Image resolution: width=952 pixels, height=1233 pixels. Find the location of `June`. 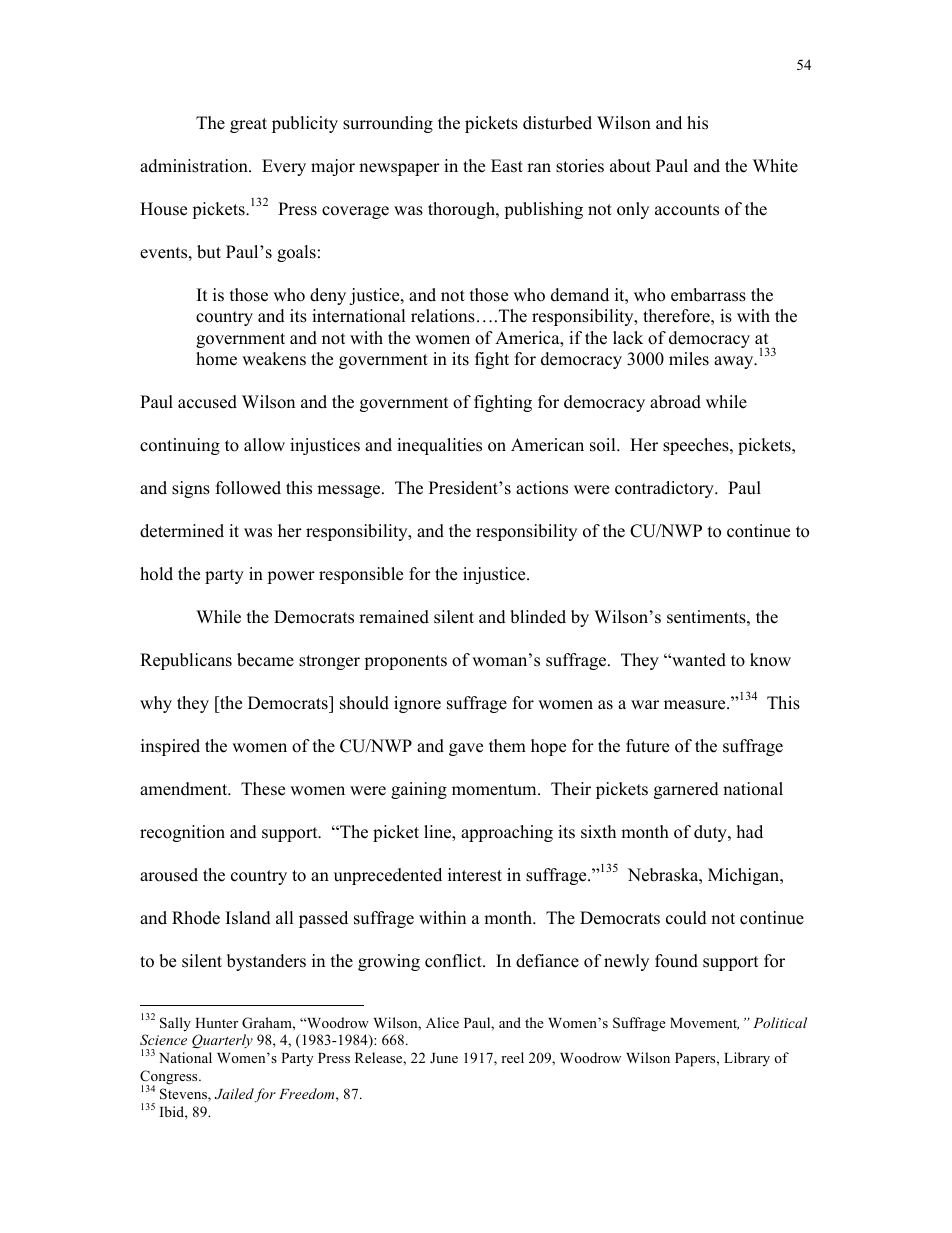

June is located at coordinates (444, 1058).
